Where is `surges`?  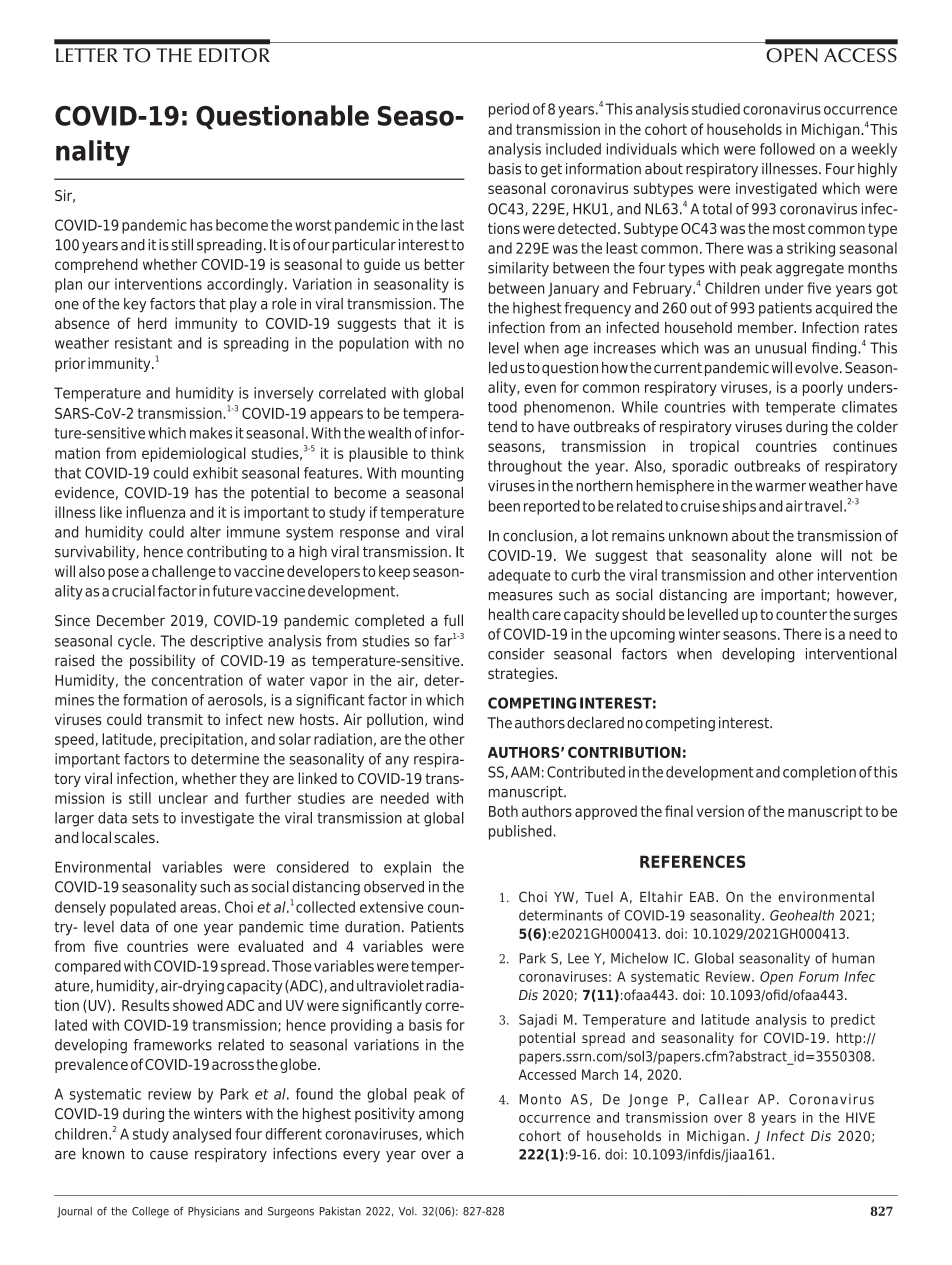 surges is located at coordinates (875, 617).
